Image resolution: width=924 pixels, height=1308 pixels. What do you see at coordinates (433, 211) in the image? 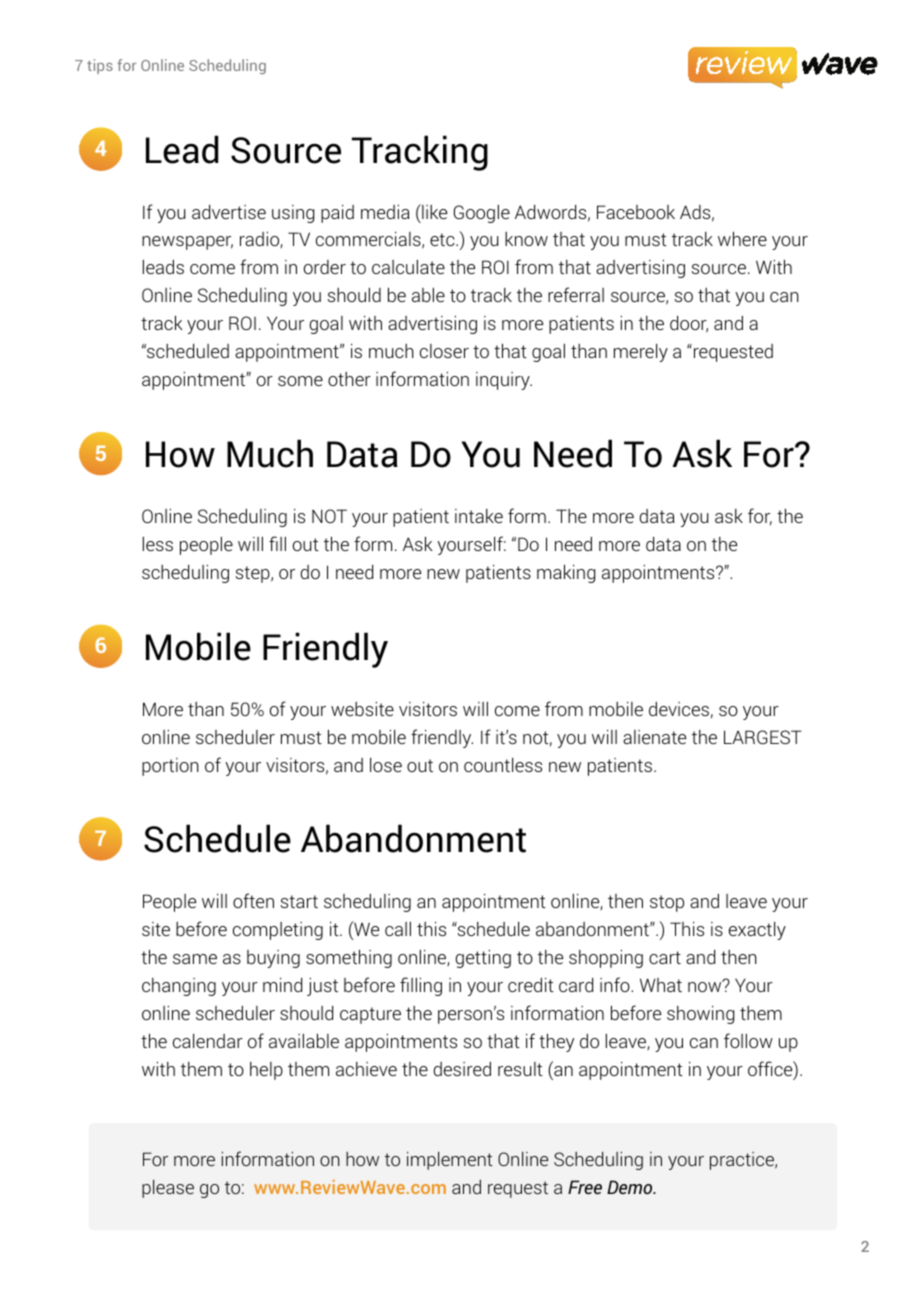
I see `like` at bounding box center [433, 211].
